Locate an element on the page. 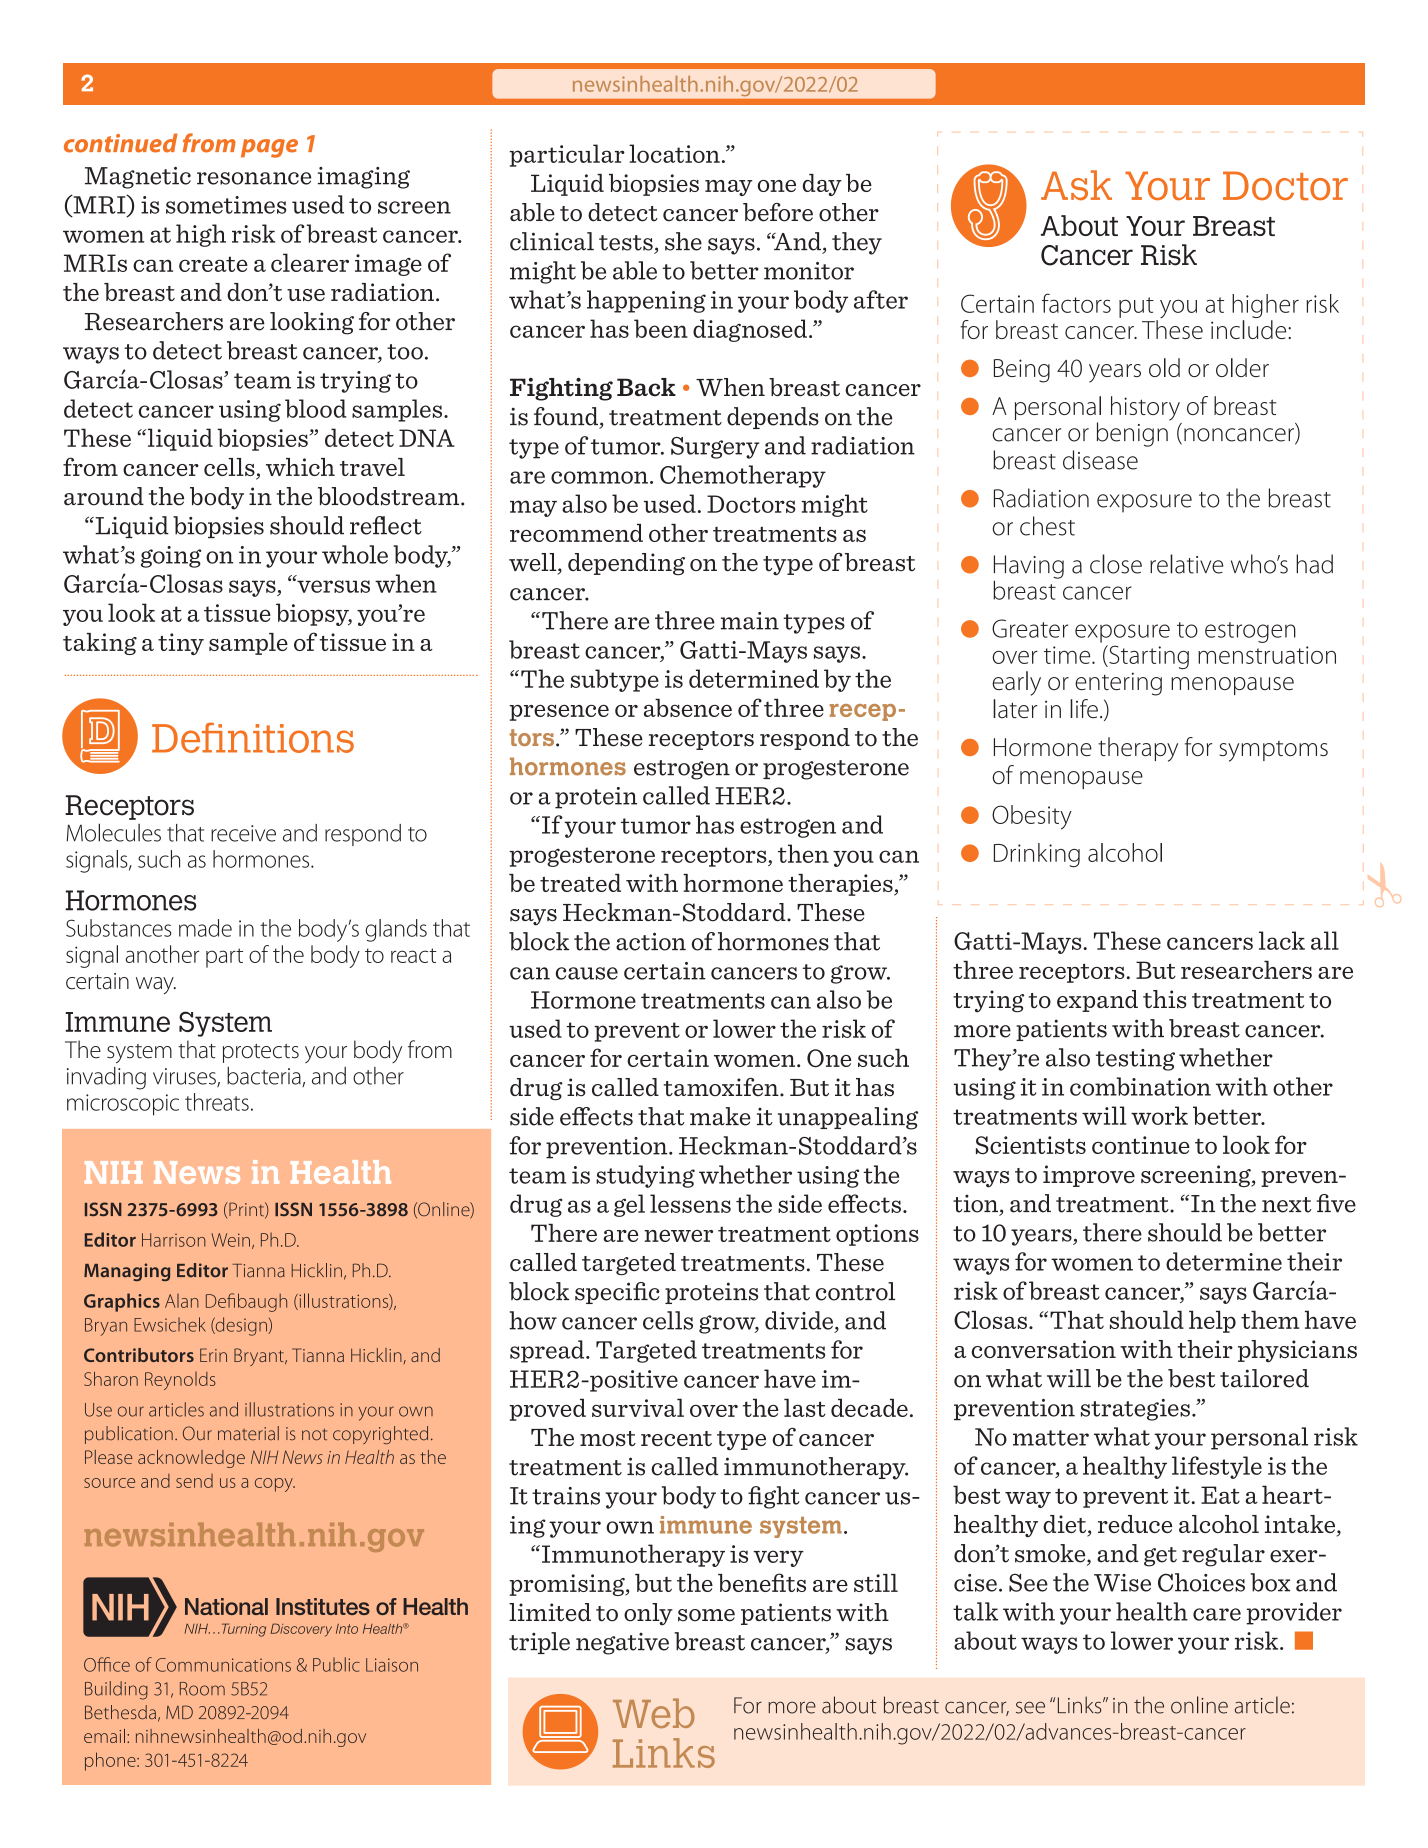  Web is located at coordinates (654, 1713).
